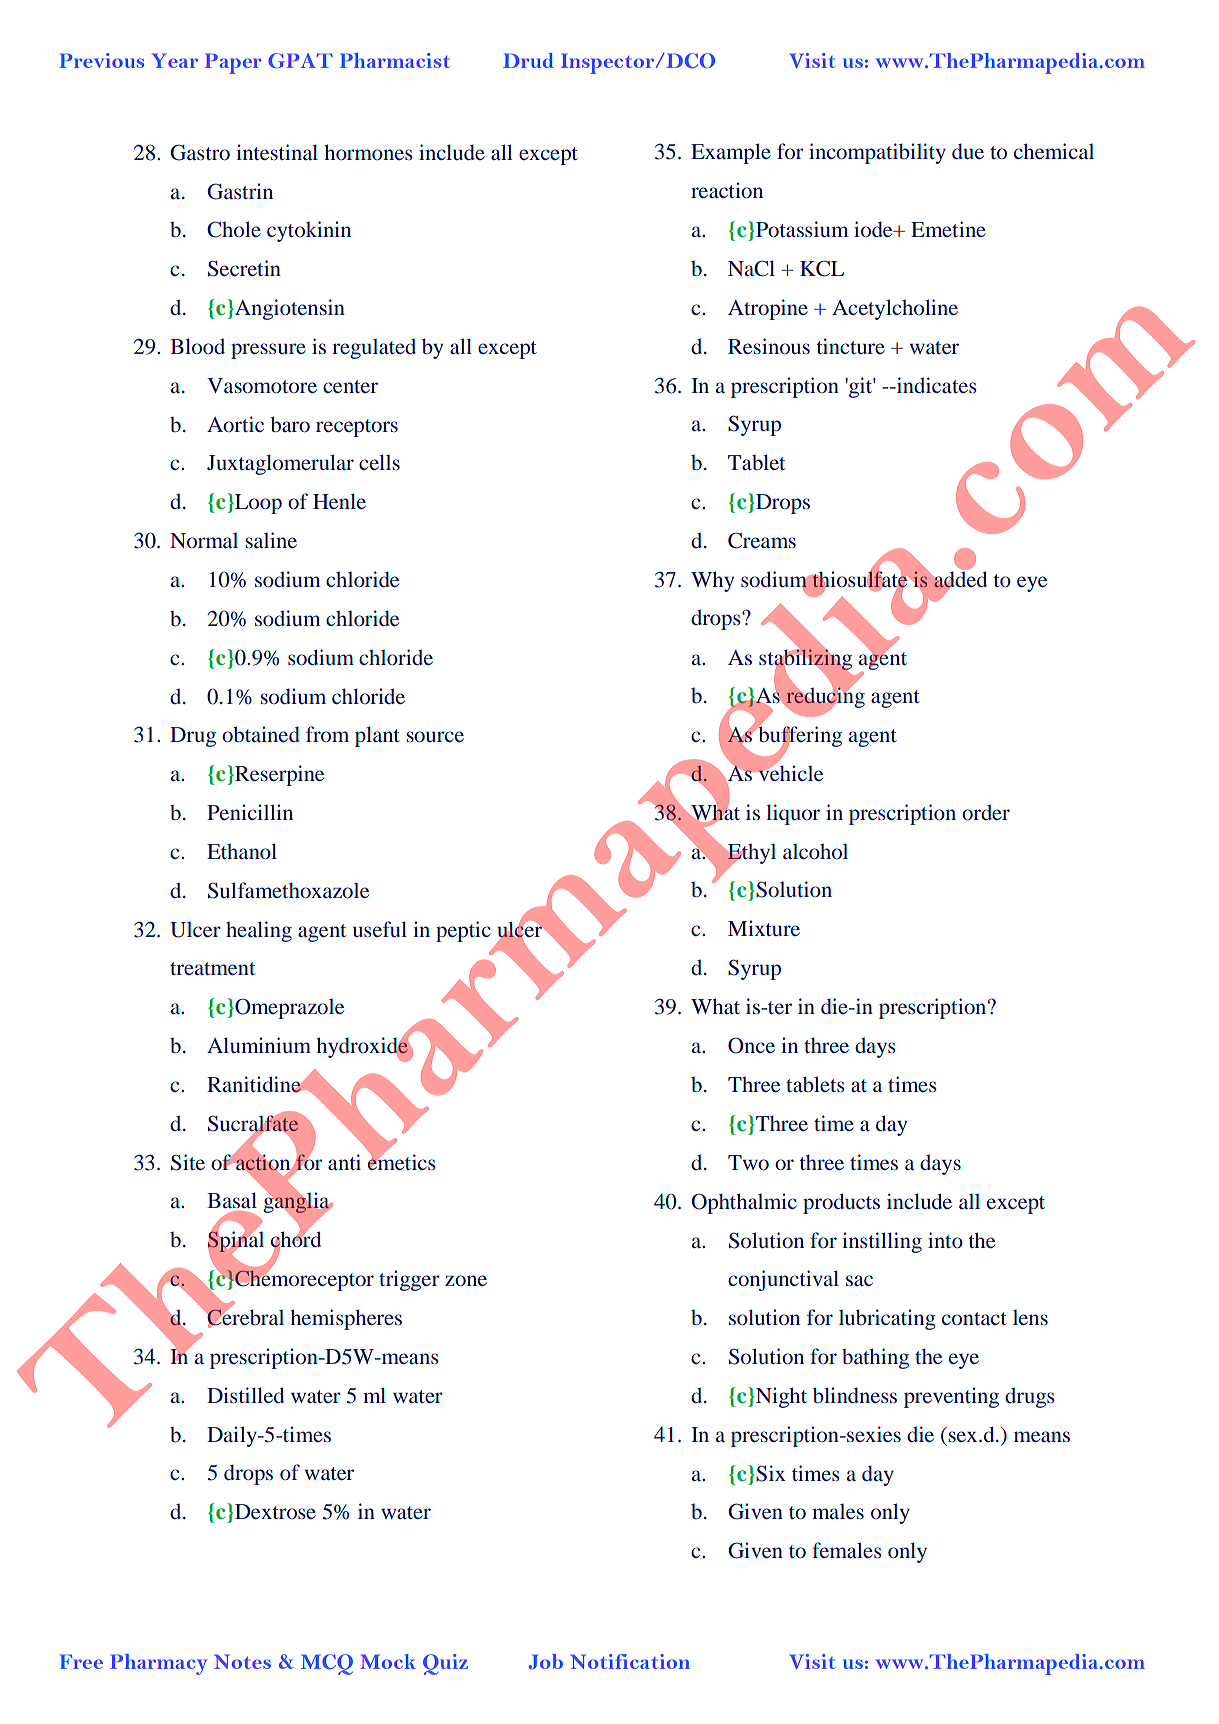  Describe the element at coordinates (235, 424) in the document. I see `Aortic` at that location.
